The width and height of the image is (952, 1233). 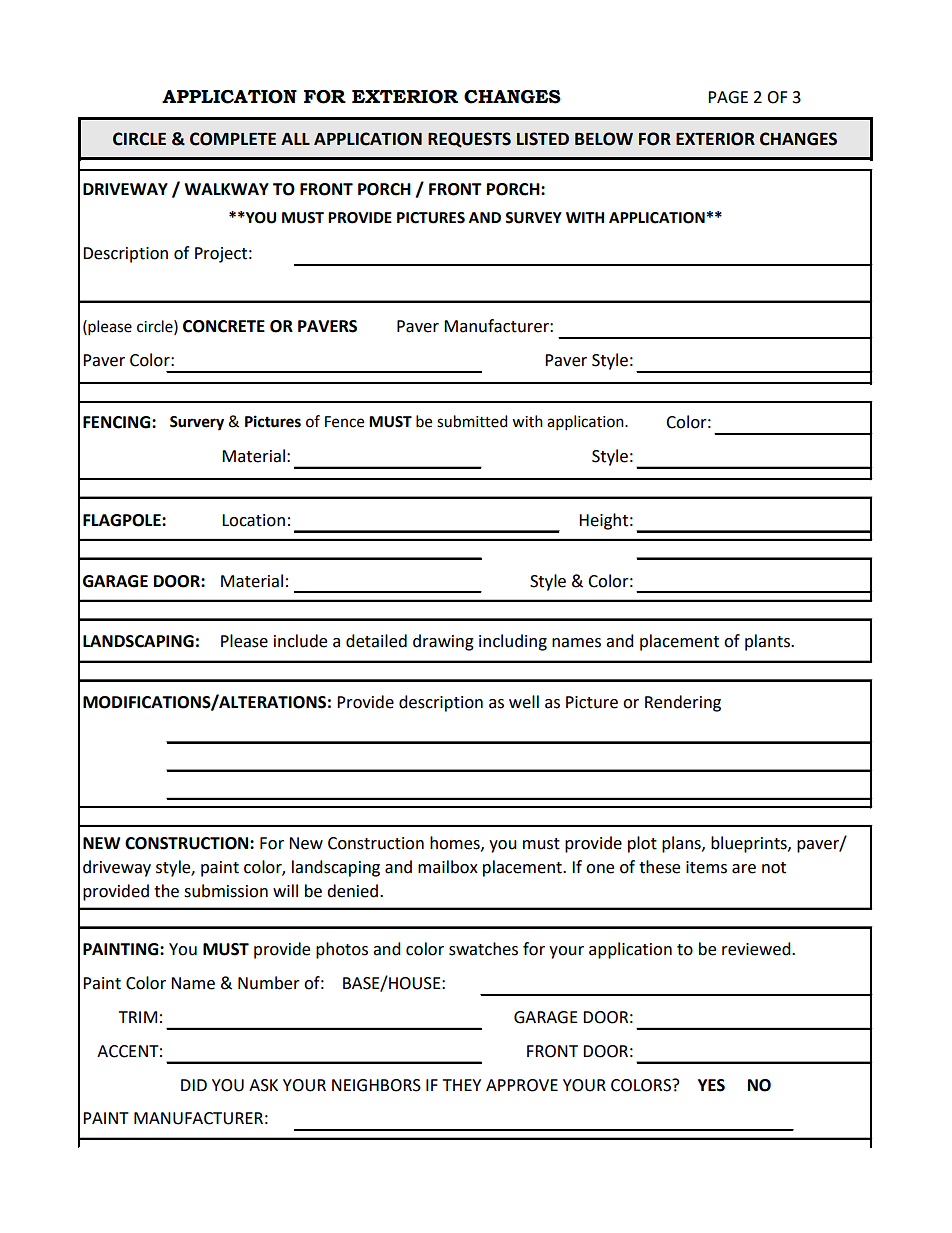 What do you see at coordinates (462, 1085) in the image?
I see `THEY` at bounding box center [462, 1085].
